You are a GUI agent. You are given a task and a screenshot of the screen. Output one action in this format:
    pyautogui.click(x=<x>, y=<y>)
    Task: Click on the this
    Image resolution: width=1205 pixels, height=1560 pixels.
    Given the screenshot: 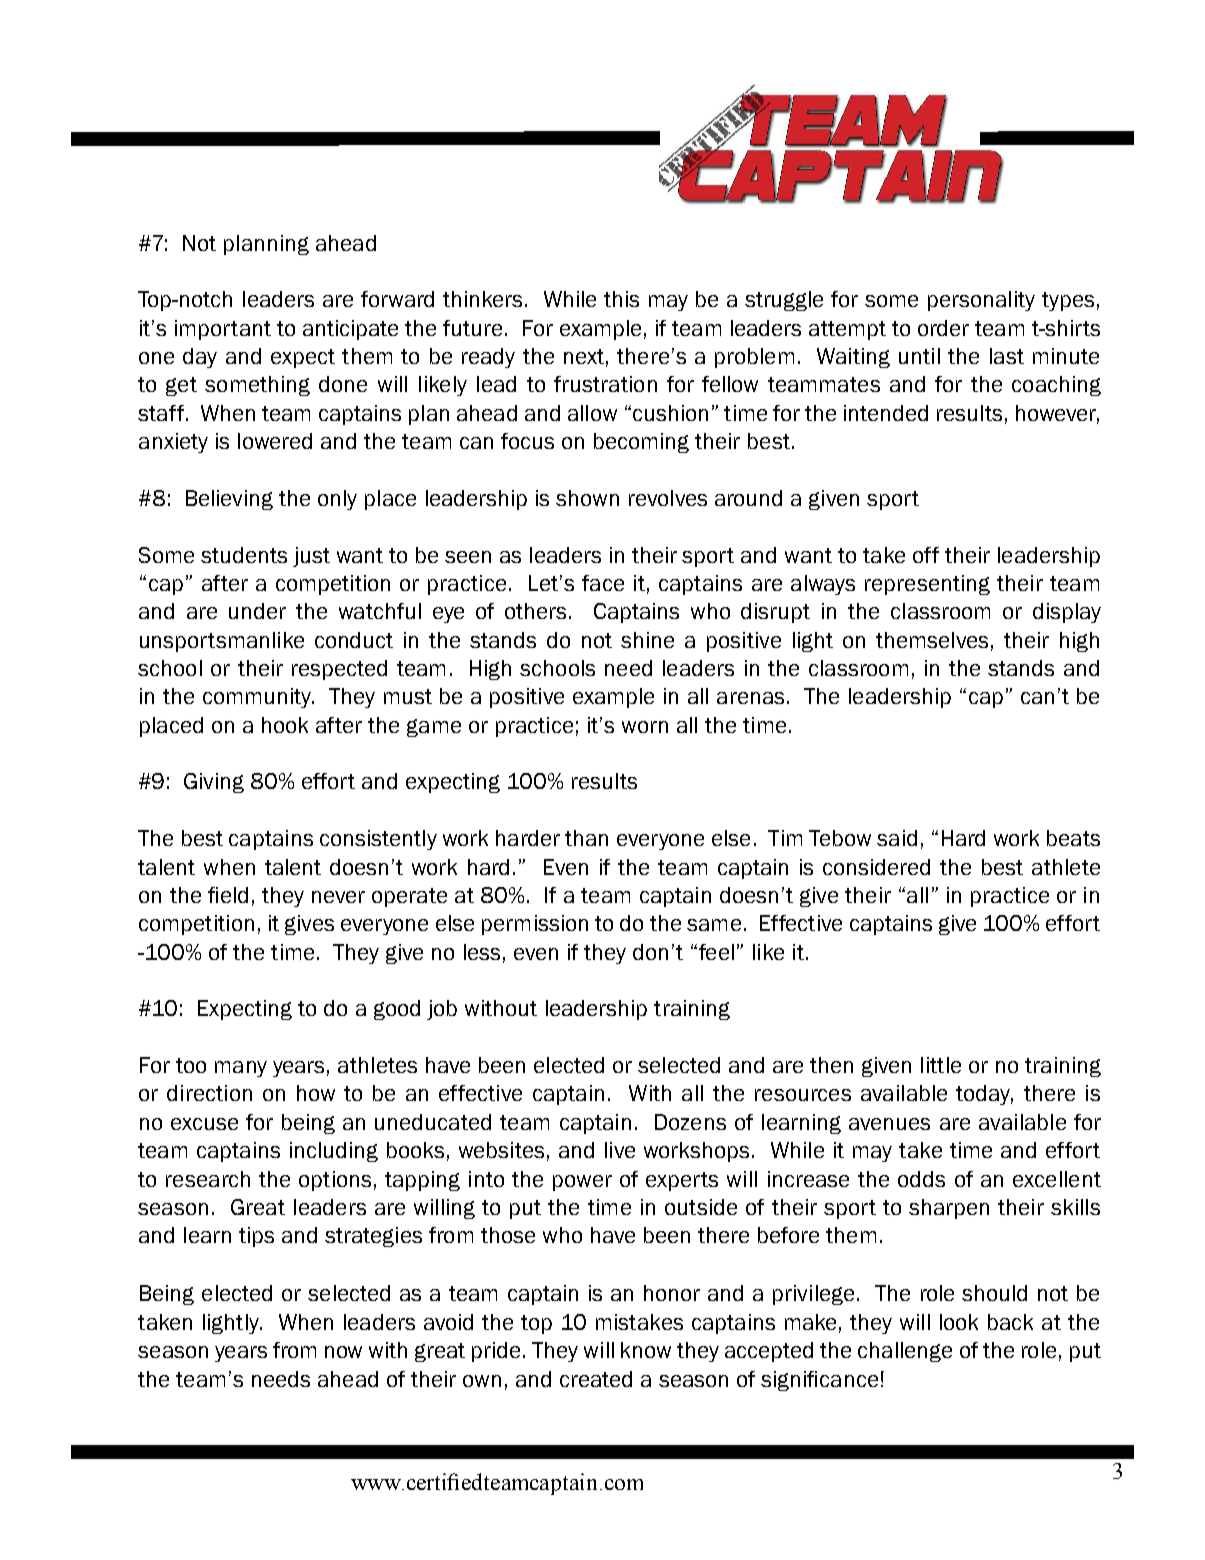 What is the action you would take?
    pyautogui.click(x=621, y=299)
